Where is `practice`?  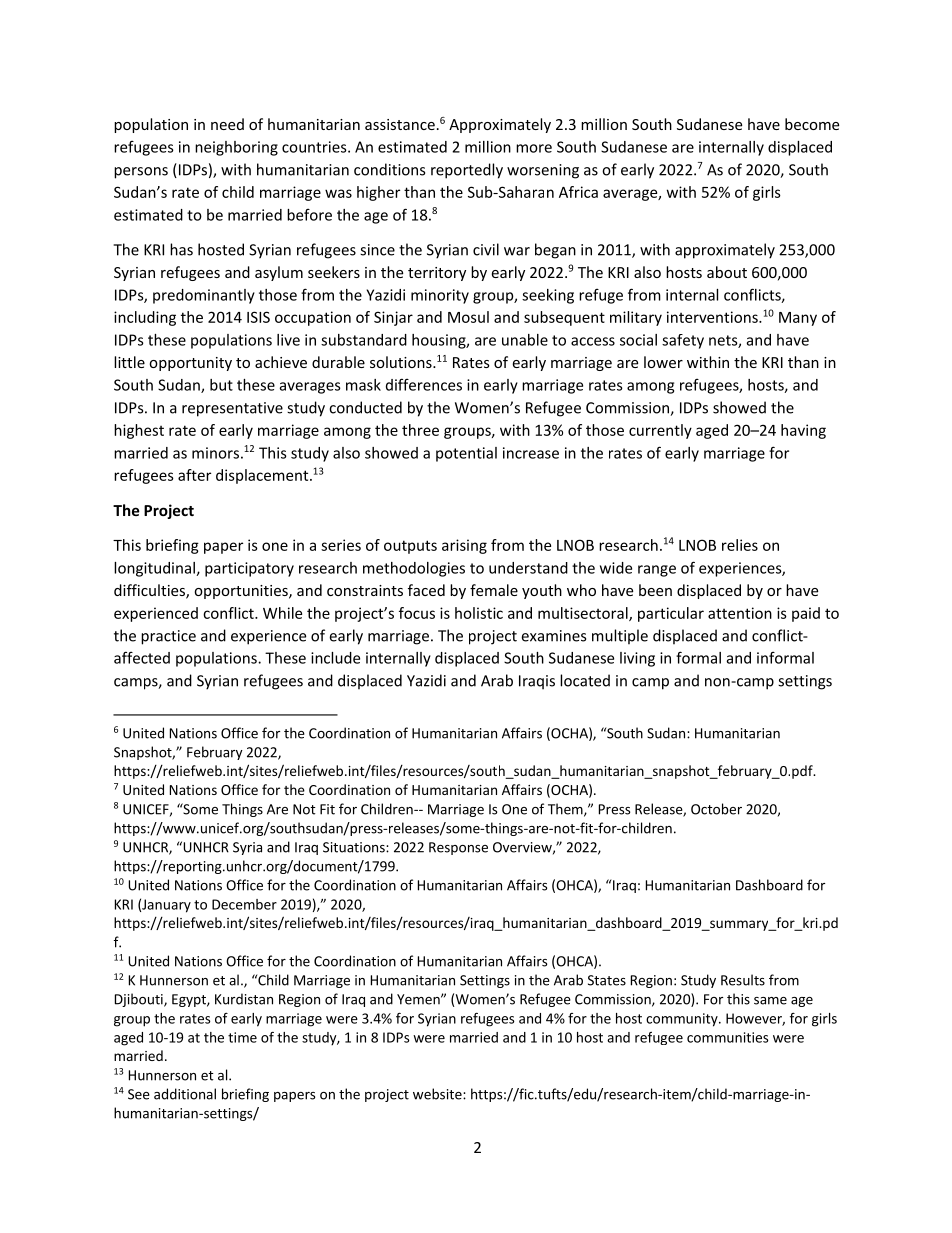 practice is located at coordinates (168, 637).
